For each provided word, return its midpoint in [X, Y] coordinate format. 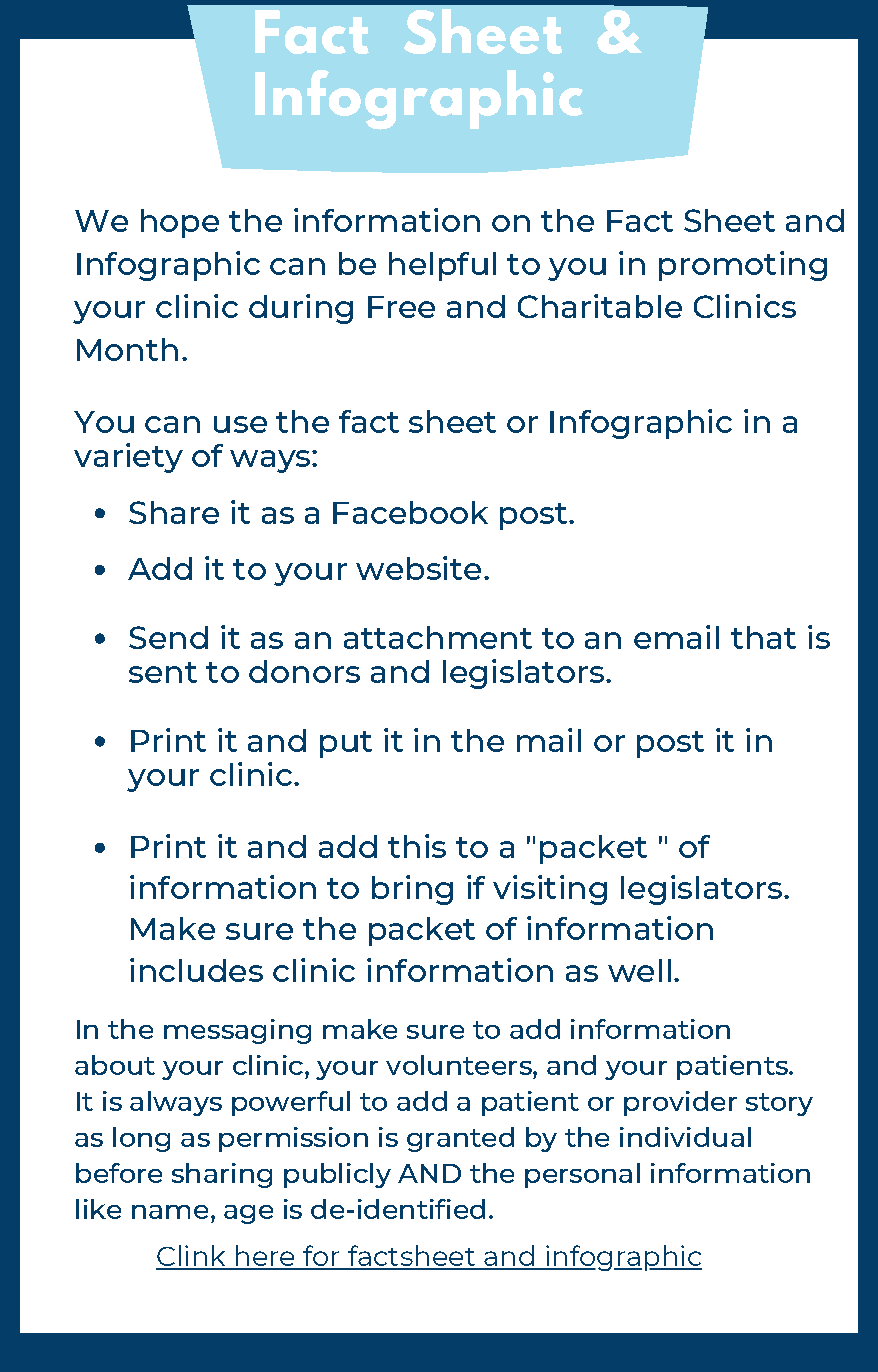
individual [685, 1137]
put [346, 744]
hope [180, 223]
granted [460, 1139]
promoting [743, 266]
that [763, 637]
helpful [442, 266]
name [170, 1212]
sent [163, 672]
